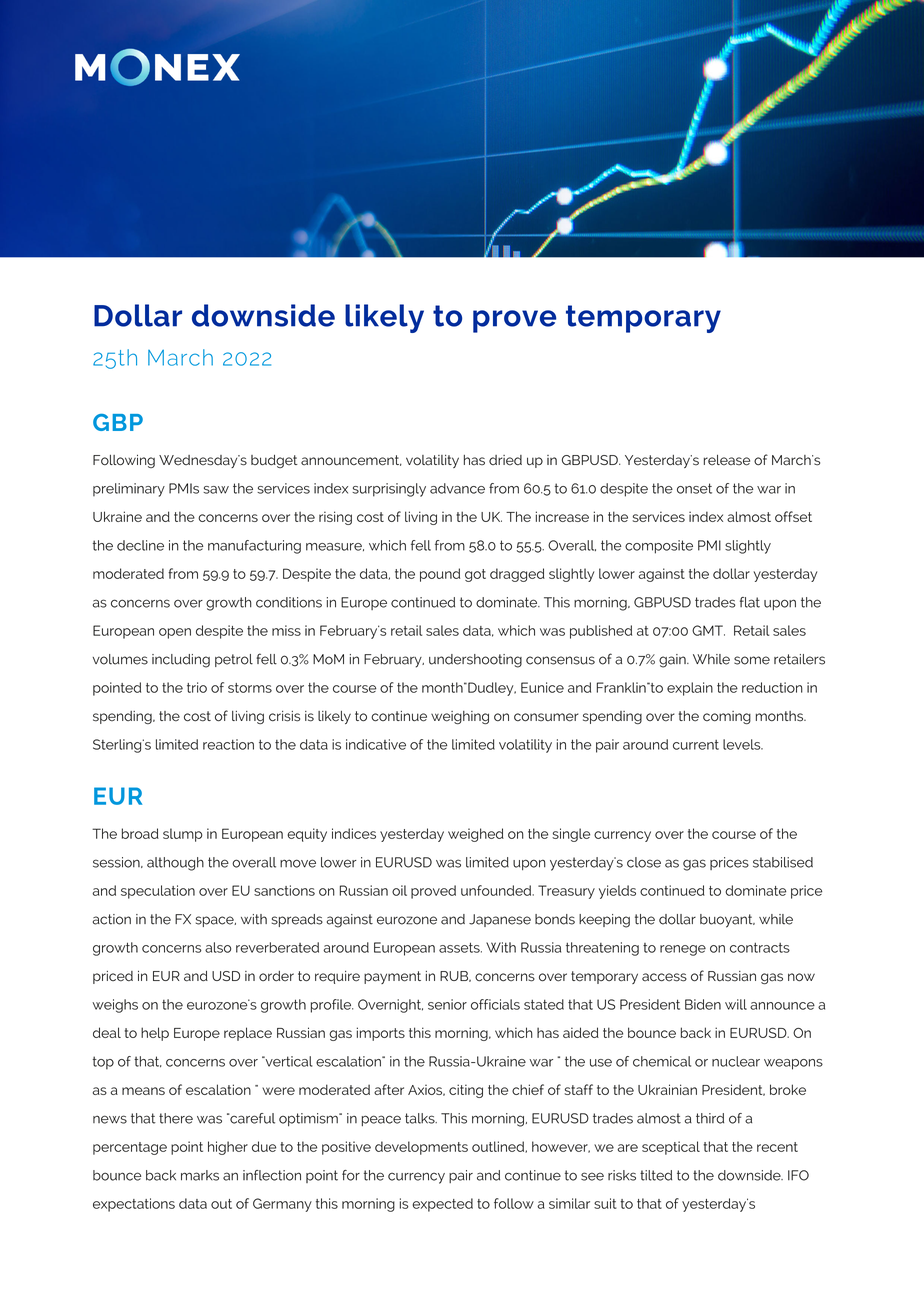 Image resolution: width=924 pixels, height=1308 pixels. What do you see at coordinates (447, 1004) in the screenshot?
I see `senior` at bounding box center [447, 1004].
